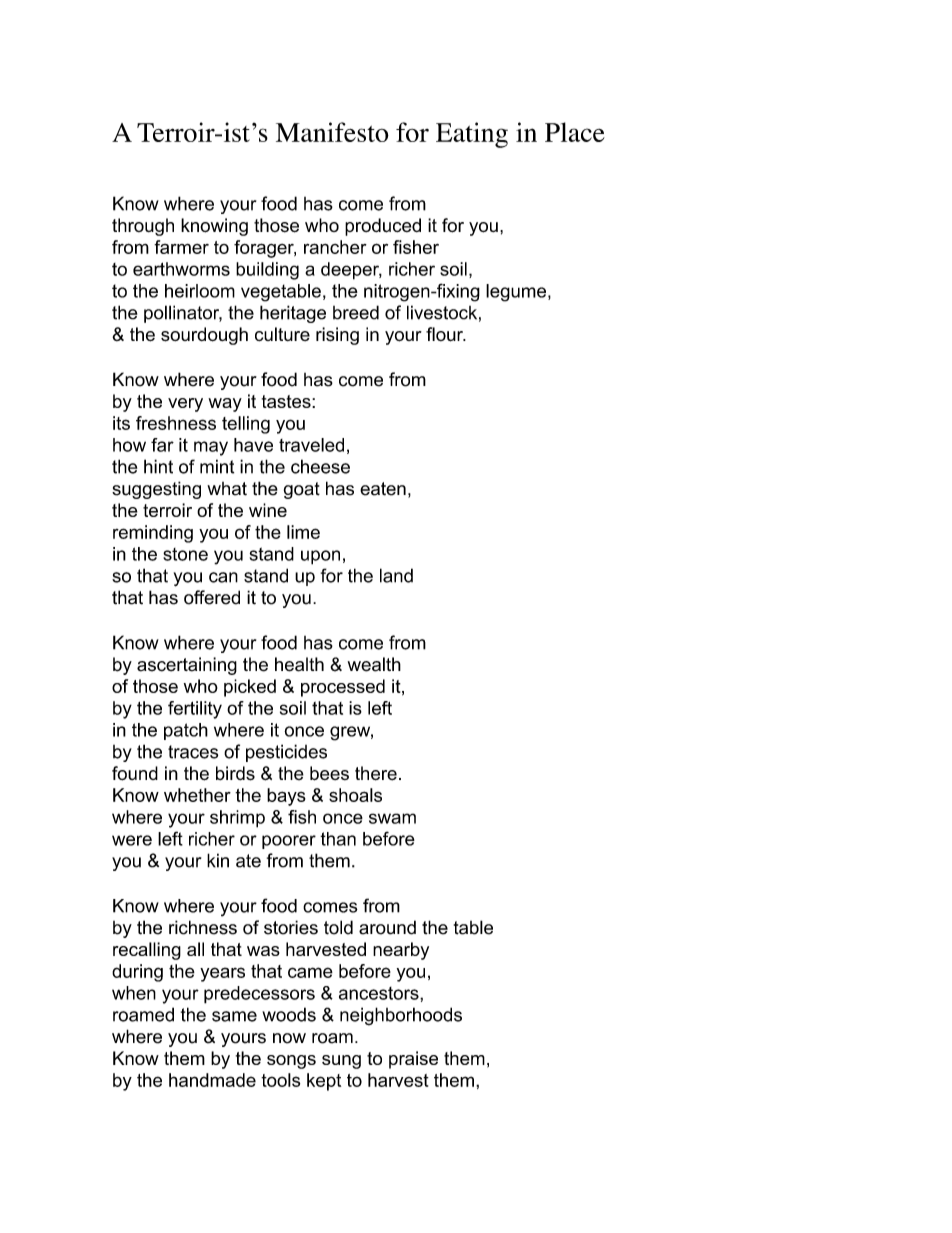  What do you see at coordinates (143, 227) in the document?
I see `through` at bounding box center [143, 227].
